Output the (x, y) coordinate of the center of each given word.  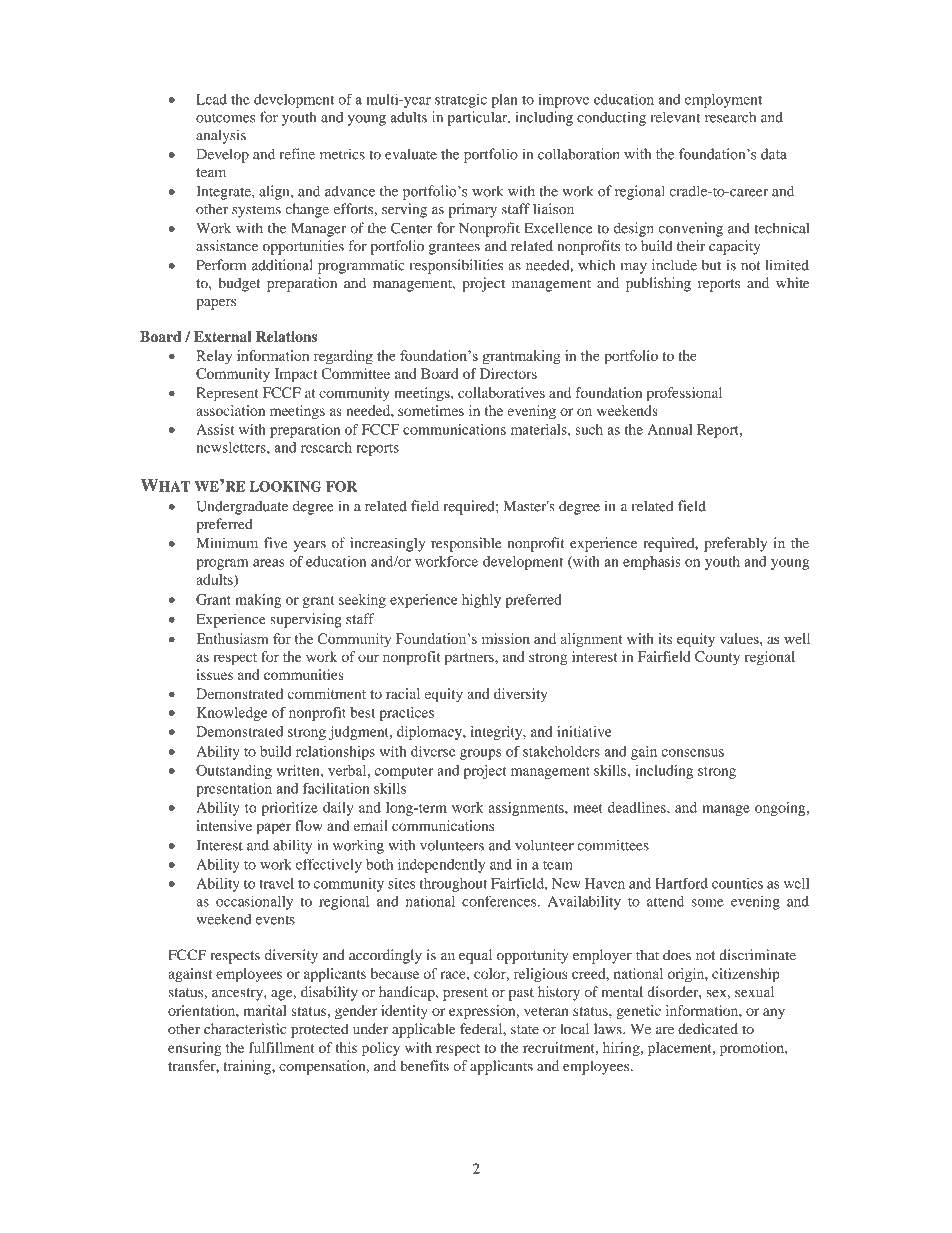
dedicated (708, 1028)
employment (723, 101)
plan (504, 101)
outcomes (225, 118)
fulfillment (281, 1047)
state (525, 1029)
